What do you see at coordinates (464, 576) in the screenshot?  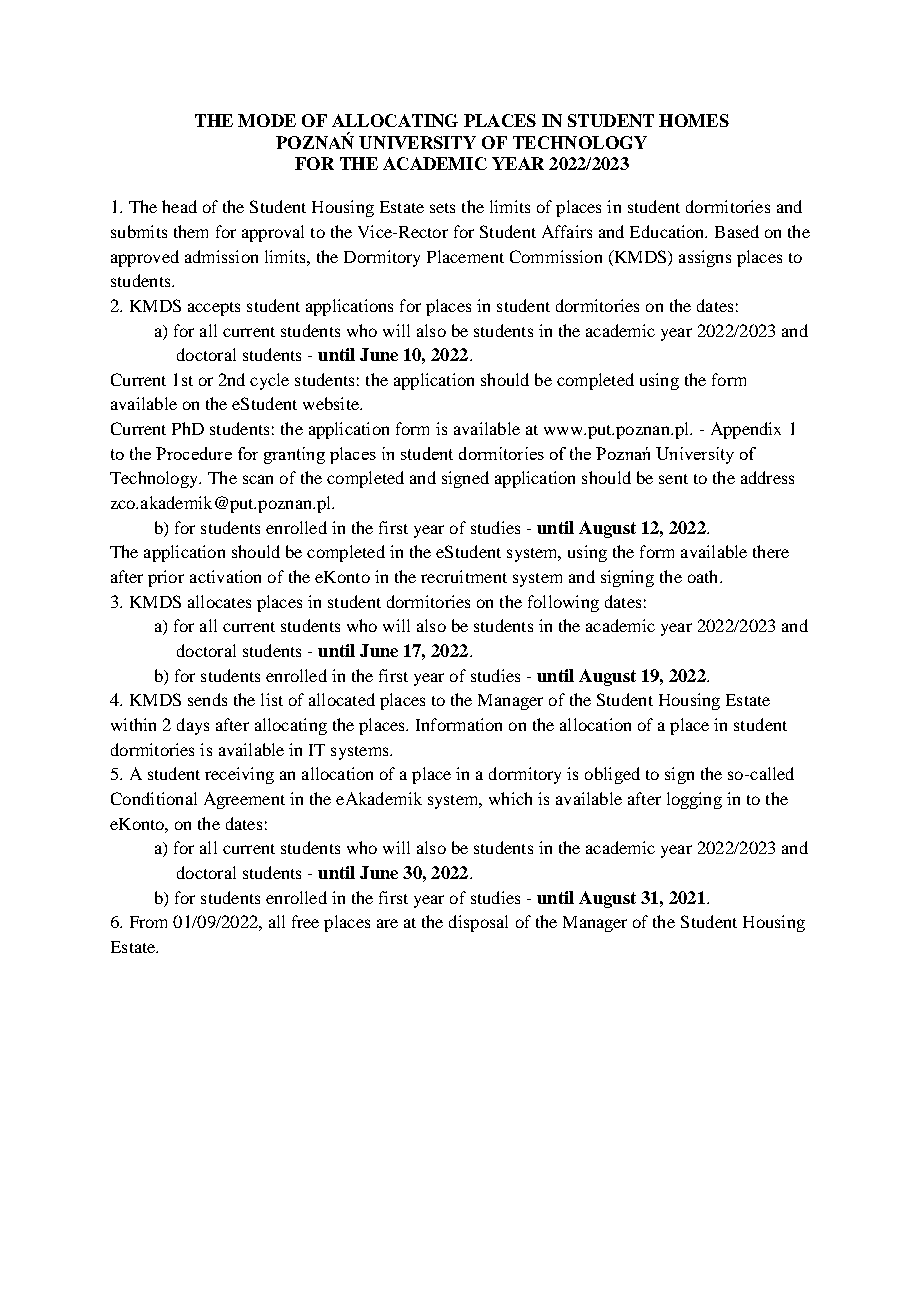 I see `recruitment` at bounding box center [464, 576].
